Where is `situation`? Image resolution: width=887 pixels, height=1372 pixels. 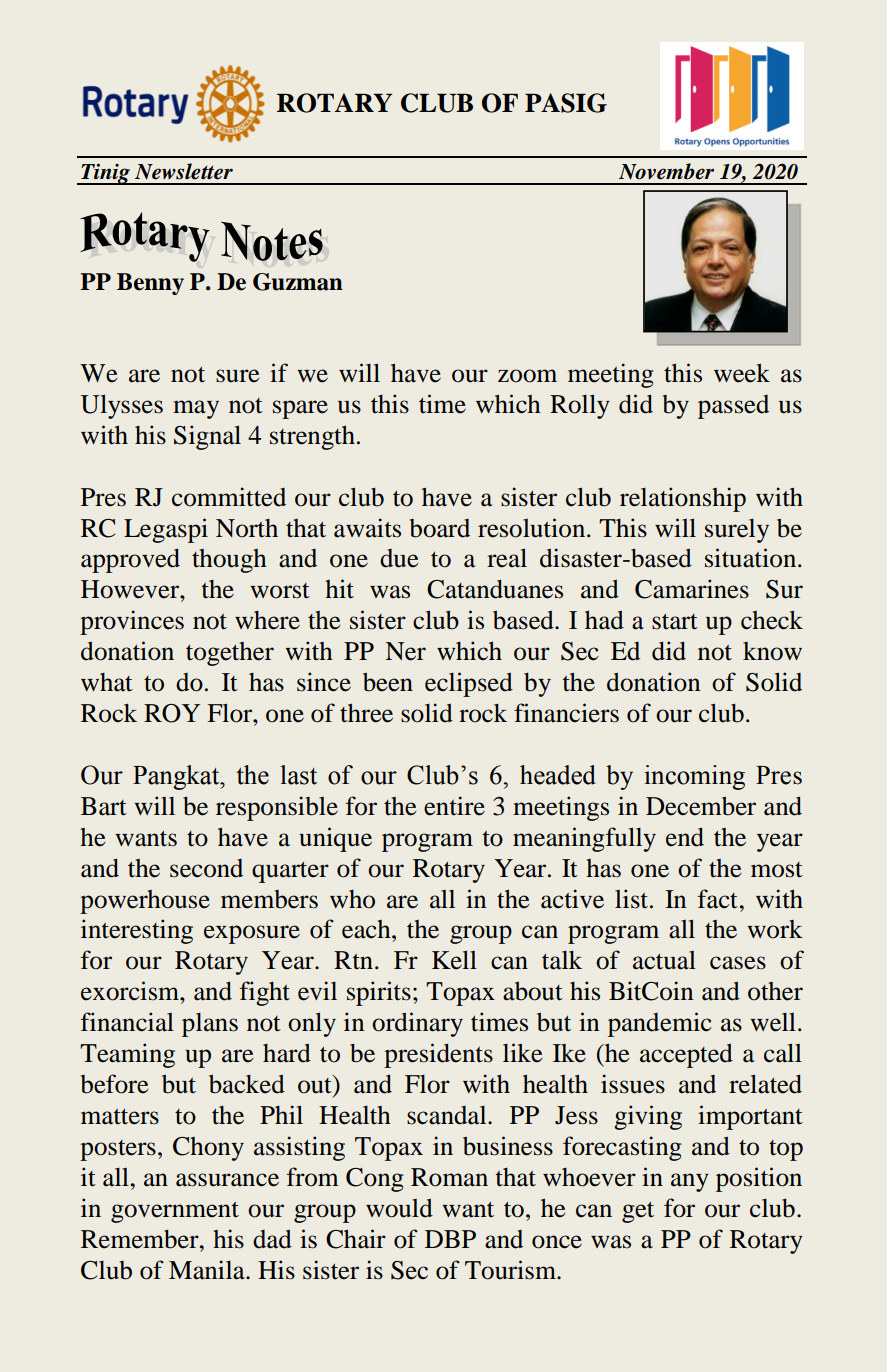 situation is located at coordinates (752, 558).
